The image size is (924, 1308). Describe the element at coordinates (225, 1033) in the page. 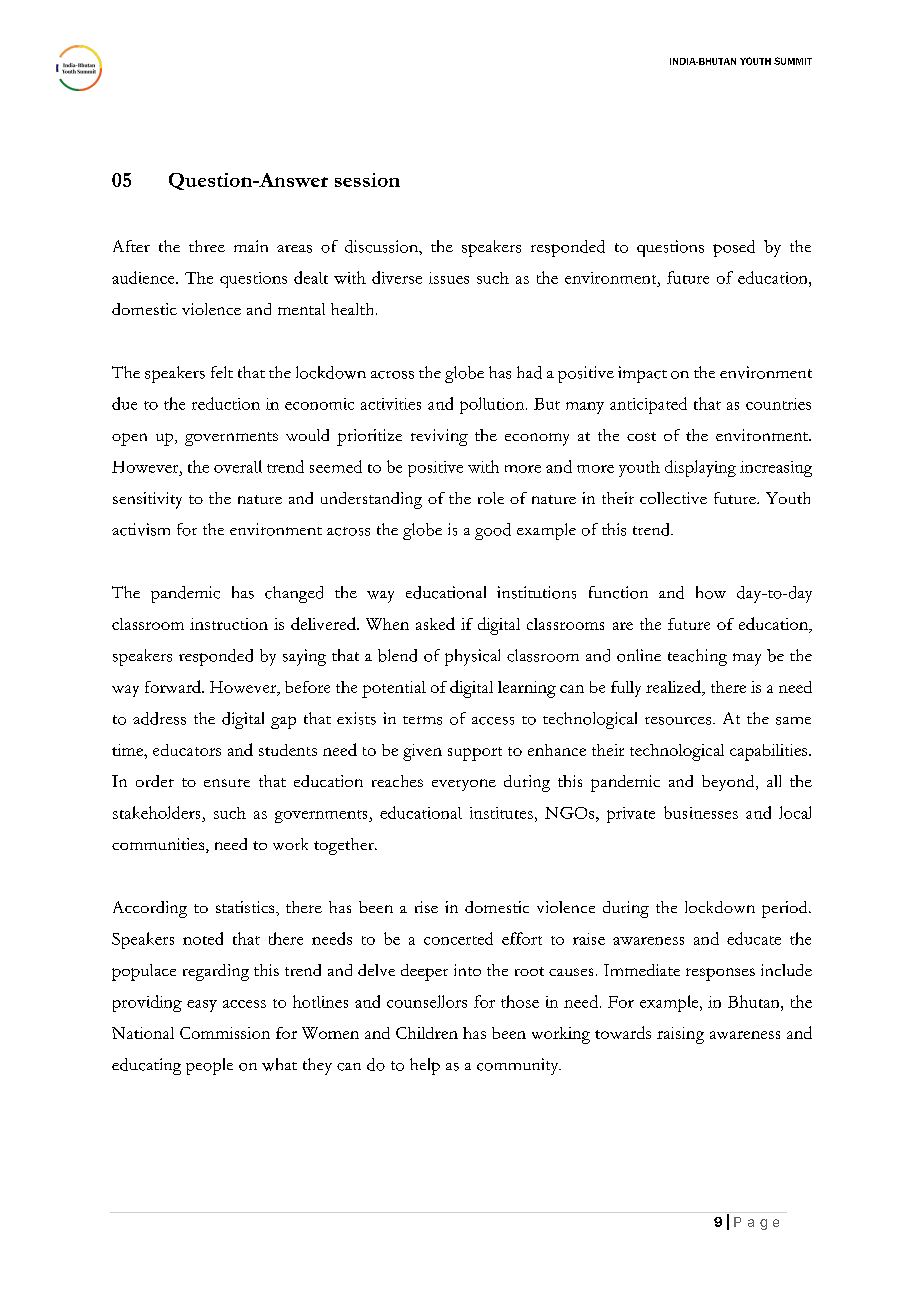

I see `Commission` at that location.
